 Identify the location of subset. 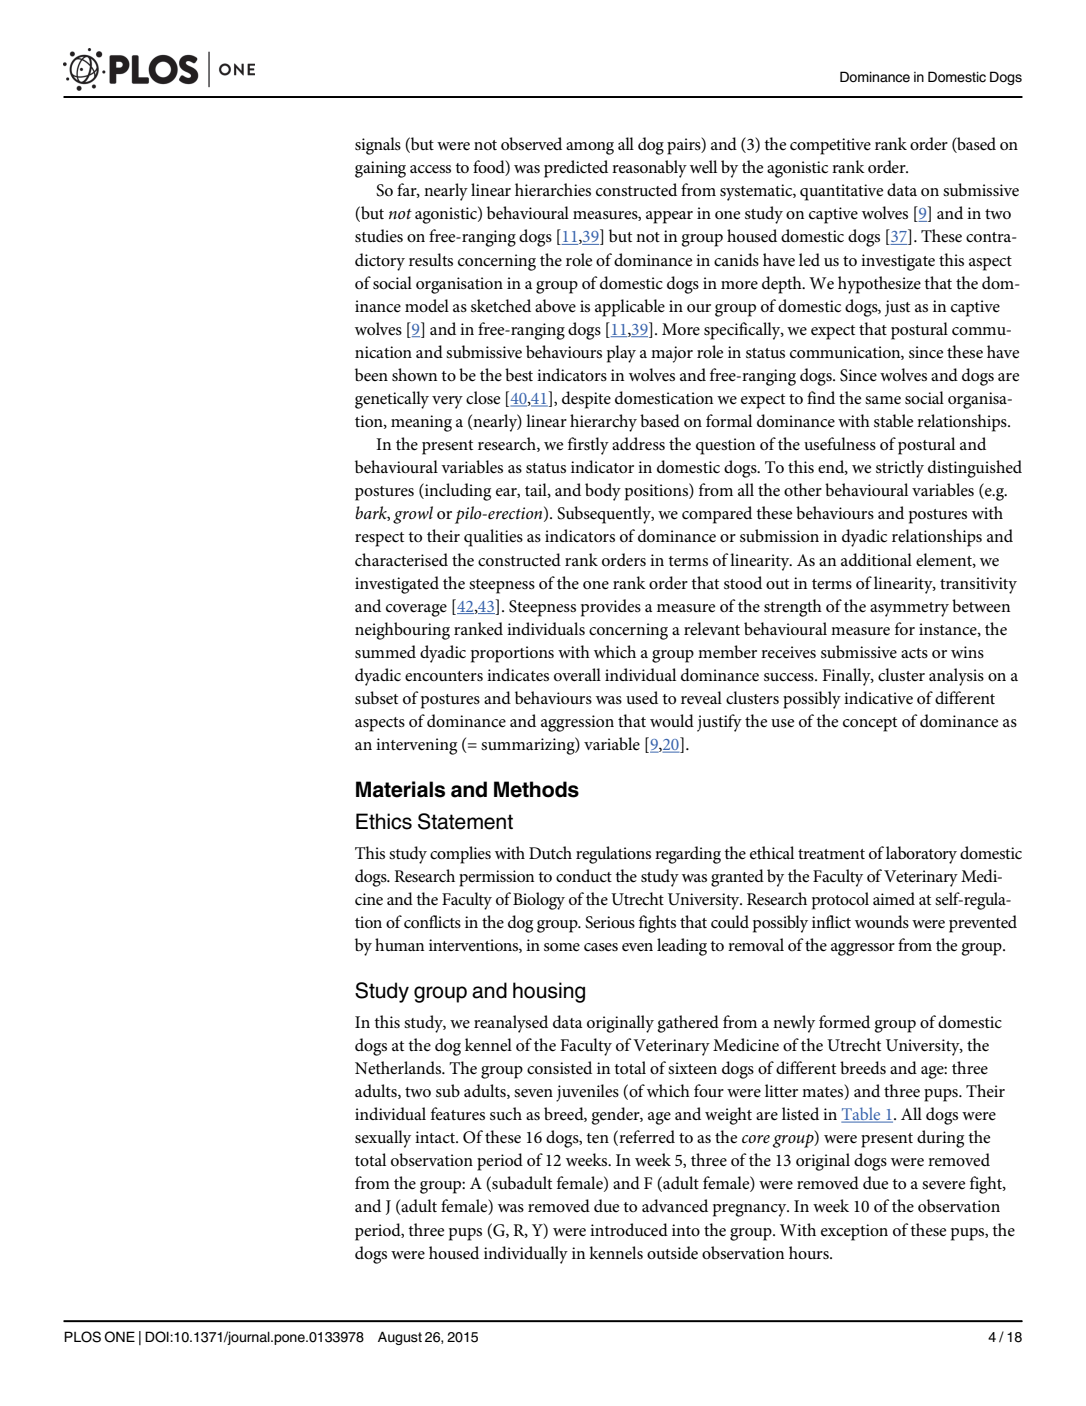
(376, 698).
